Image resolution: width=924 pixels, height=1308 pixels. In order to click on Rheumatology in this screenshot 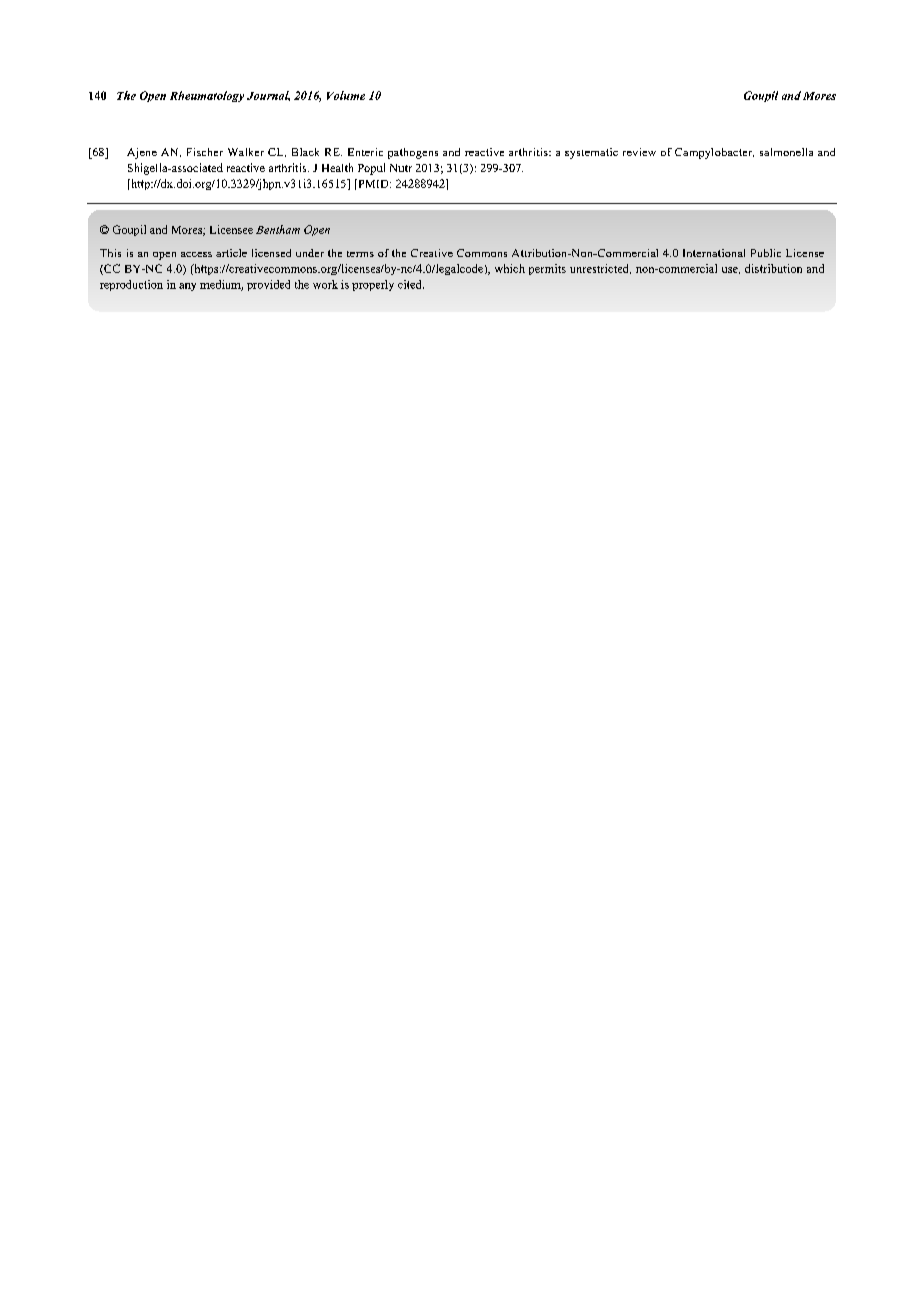, I will do `click(207, 96)`.
